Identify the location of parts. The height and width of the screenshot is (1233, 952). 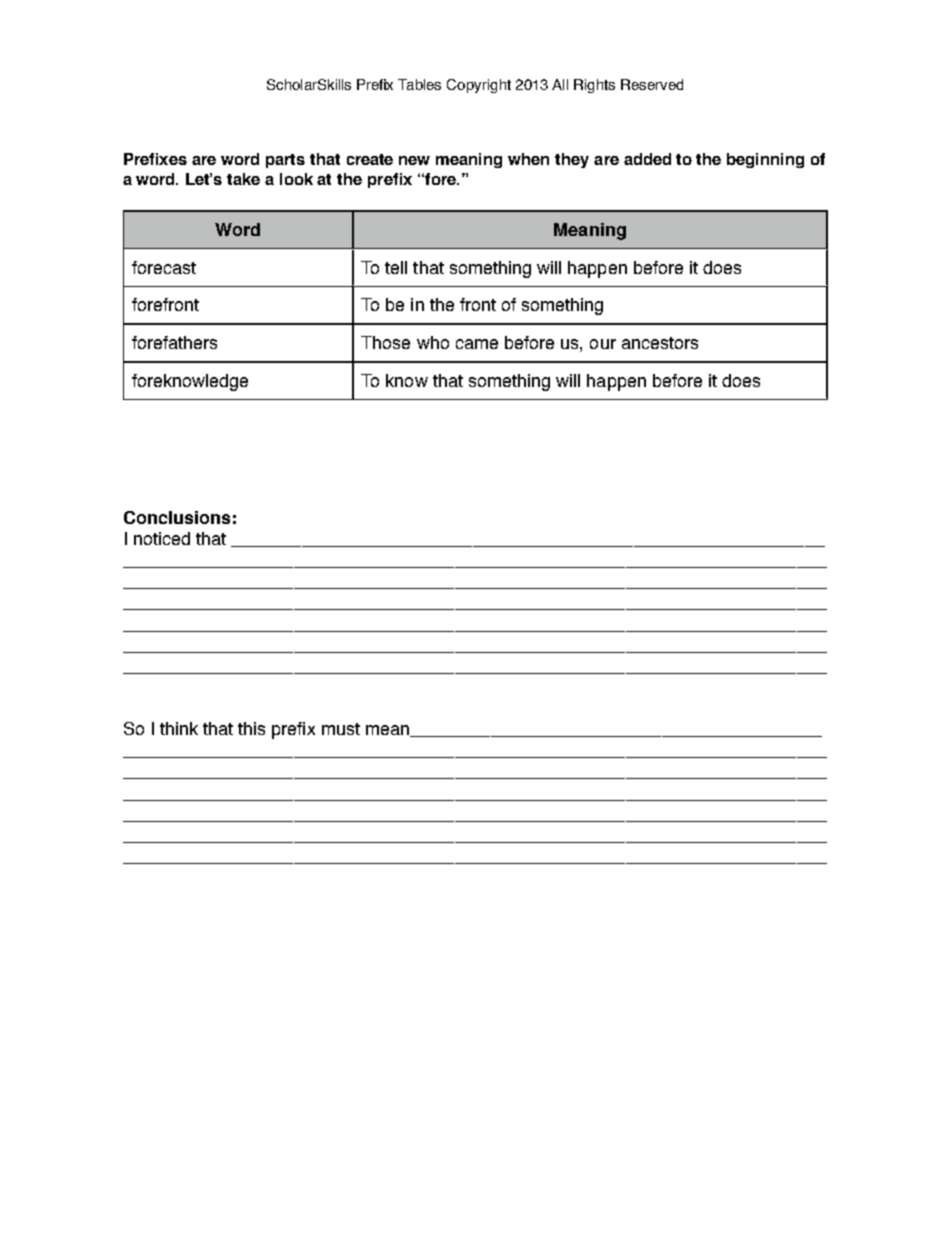
(285, 161).
